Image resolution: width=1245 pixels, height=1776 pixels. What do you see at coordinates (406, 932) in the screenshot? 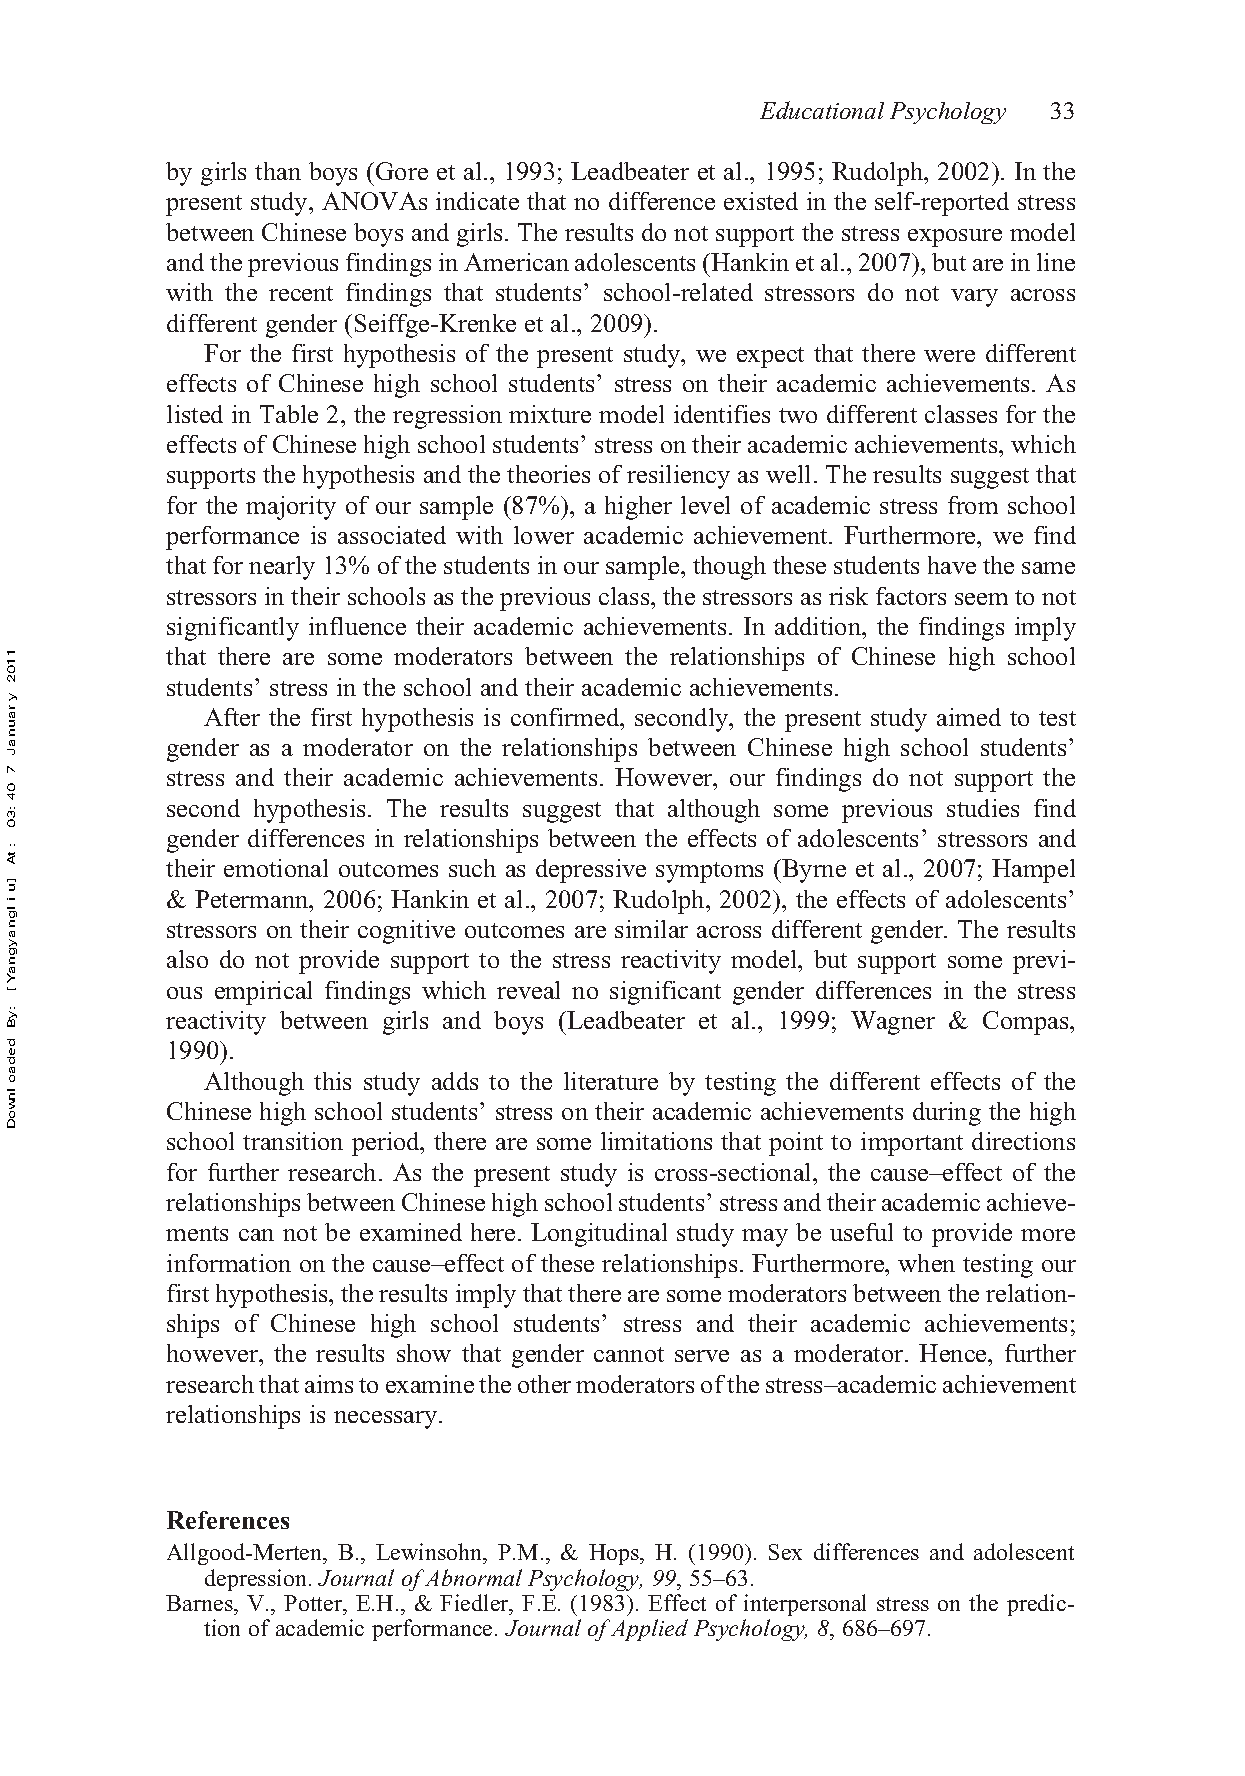
I see `cognitive` at bounding box center [406, 932].
